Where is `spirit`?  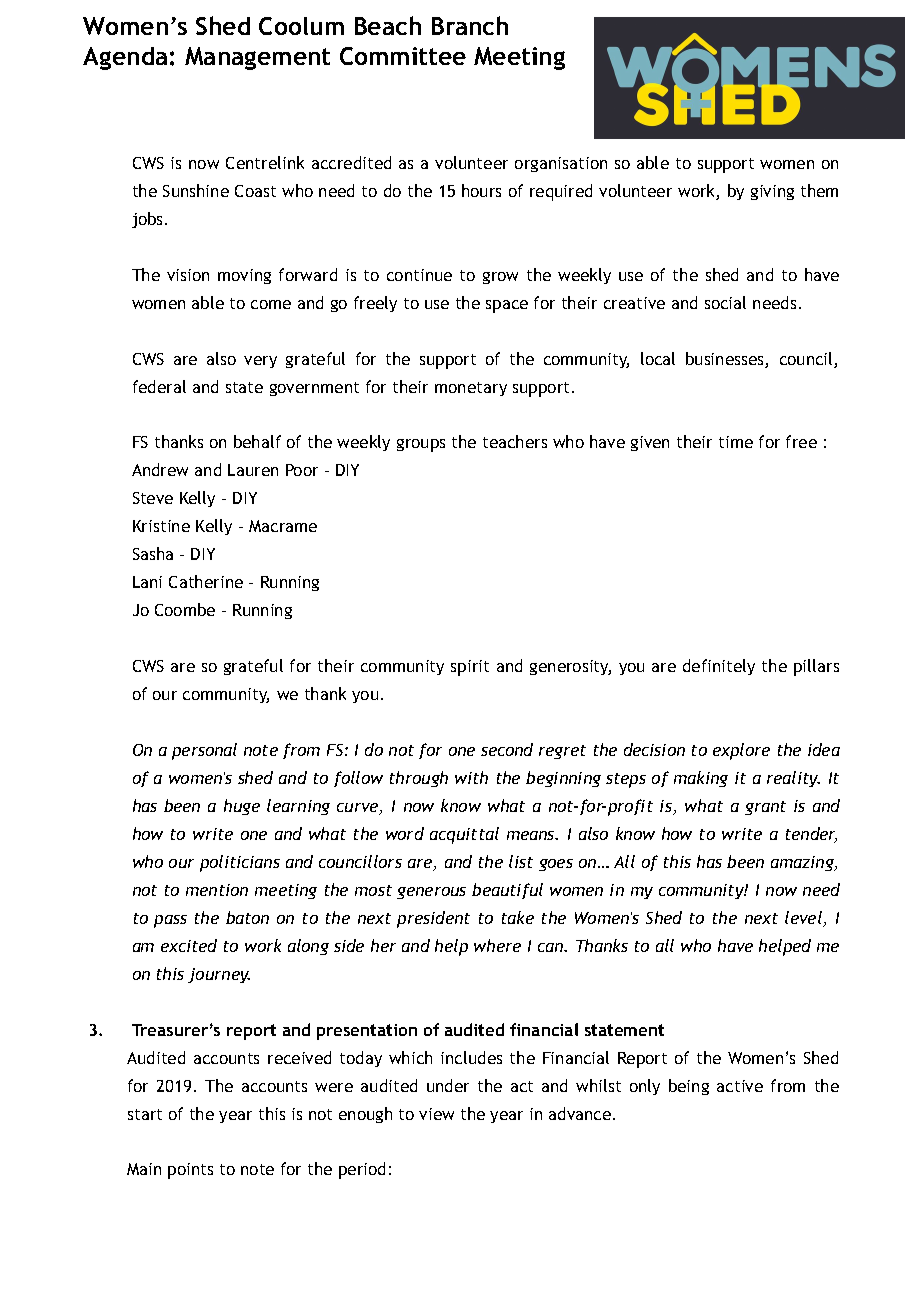 spirit is located at coordinates (470, 668).
